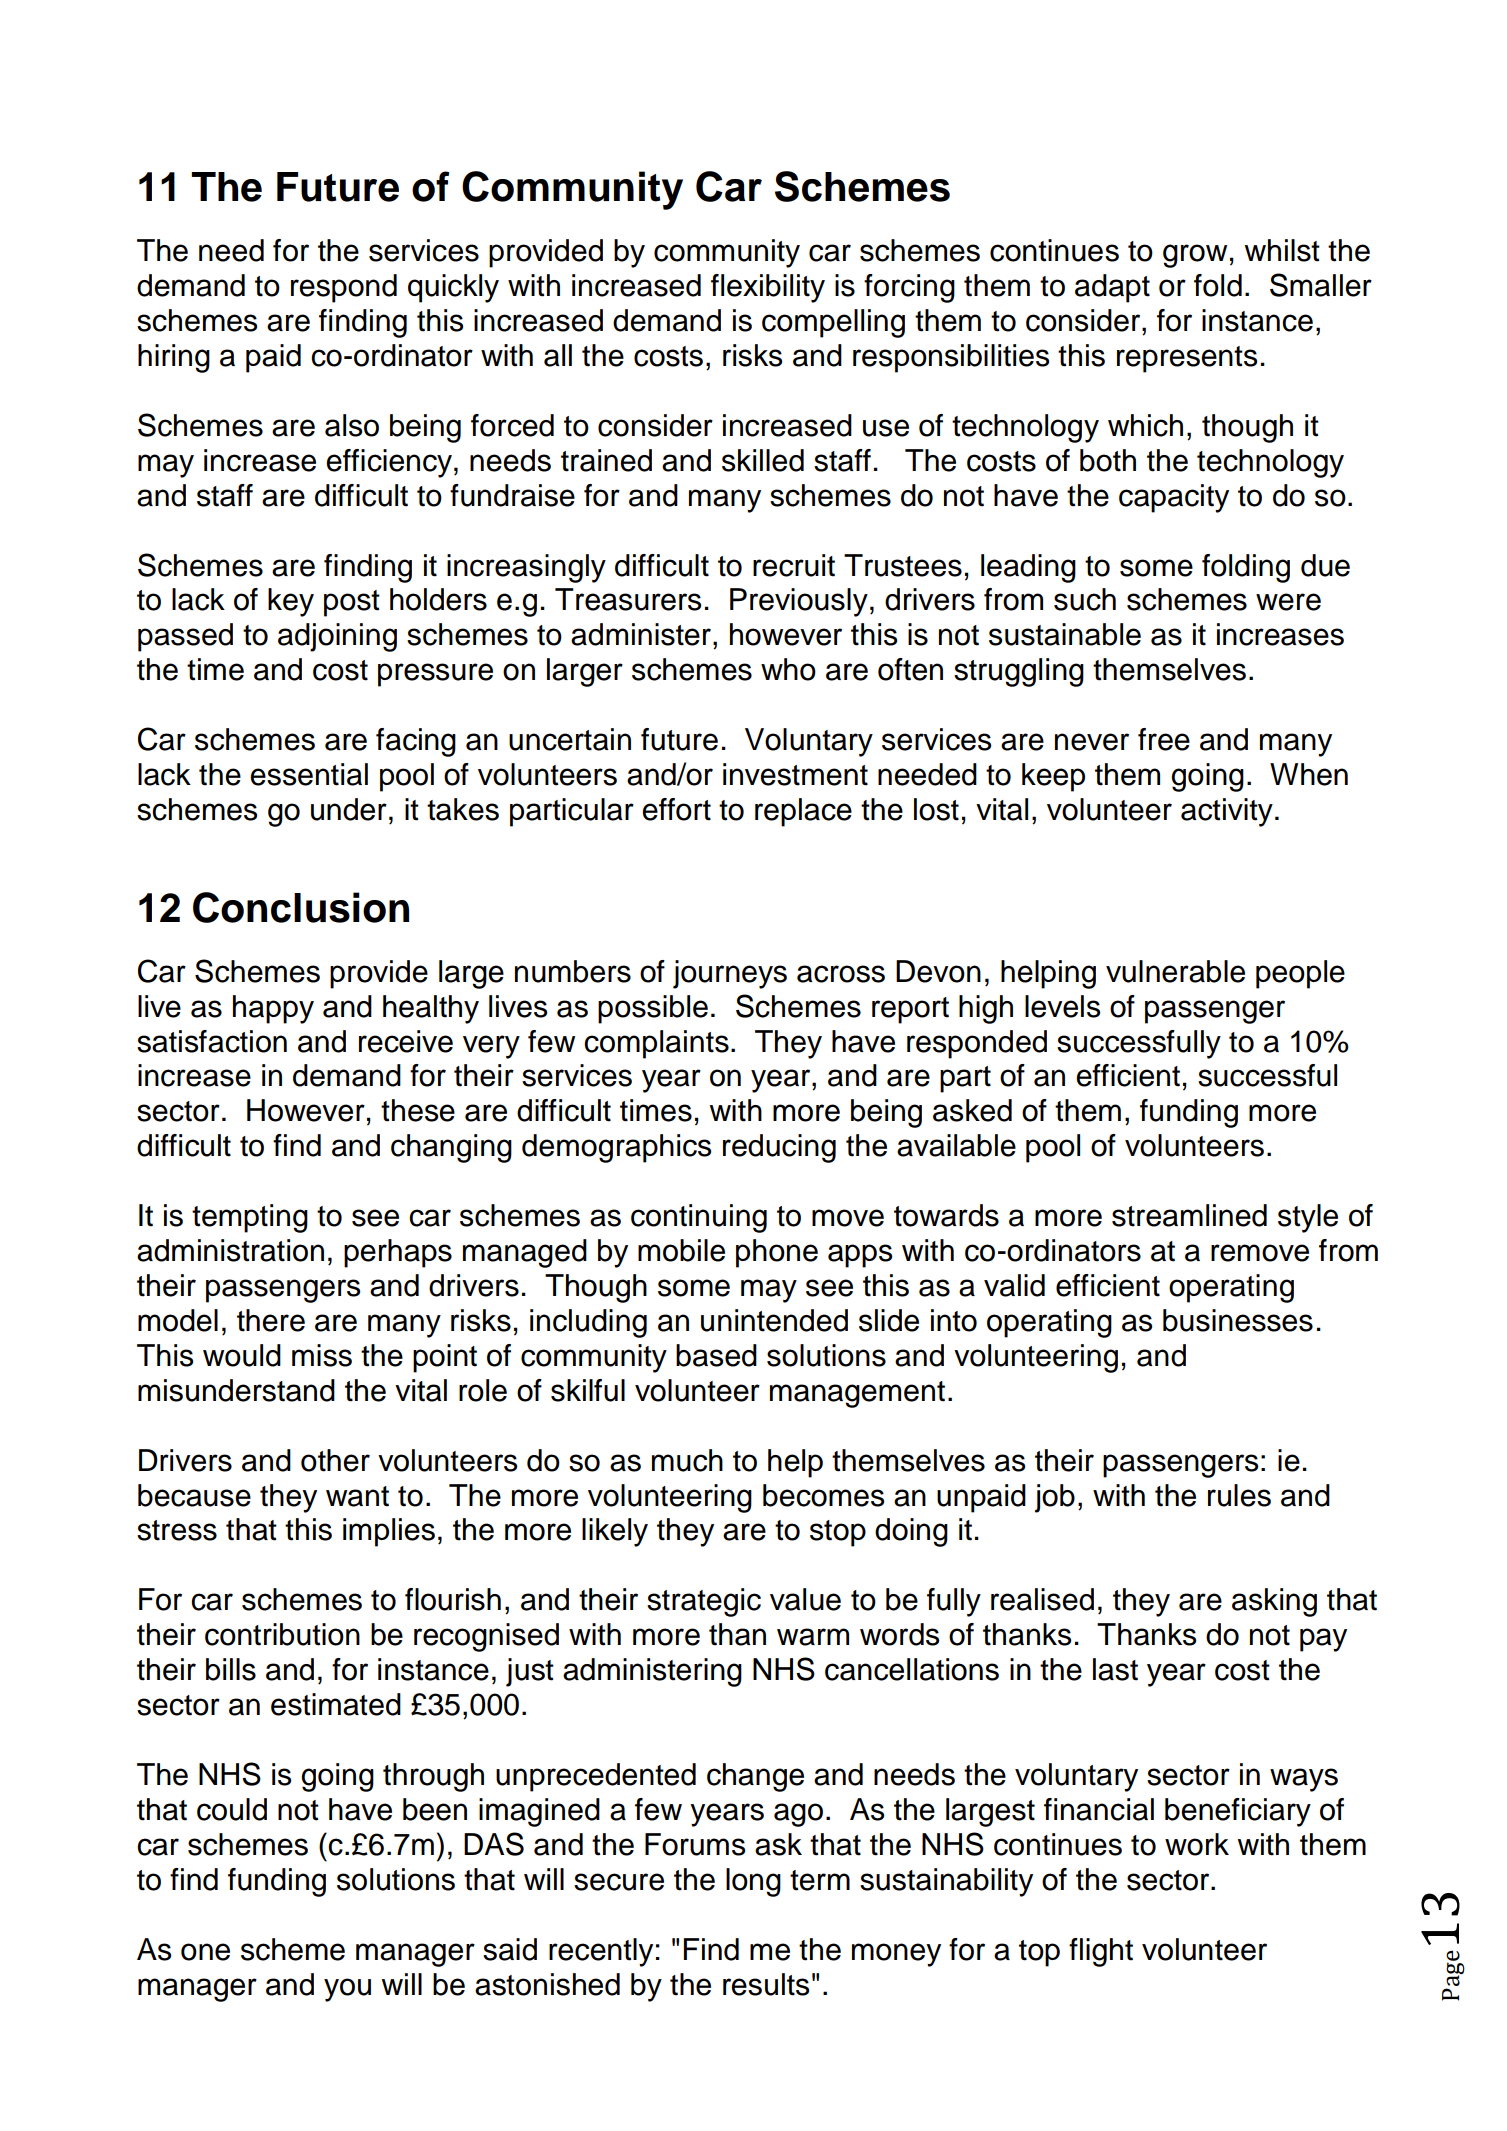  Describe the element at coordinates (803, 812) in the image. I see `replace` at that location.
